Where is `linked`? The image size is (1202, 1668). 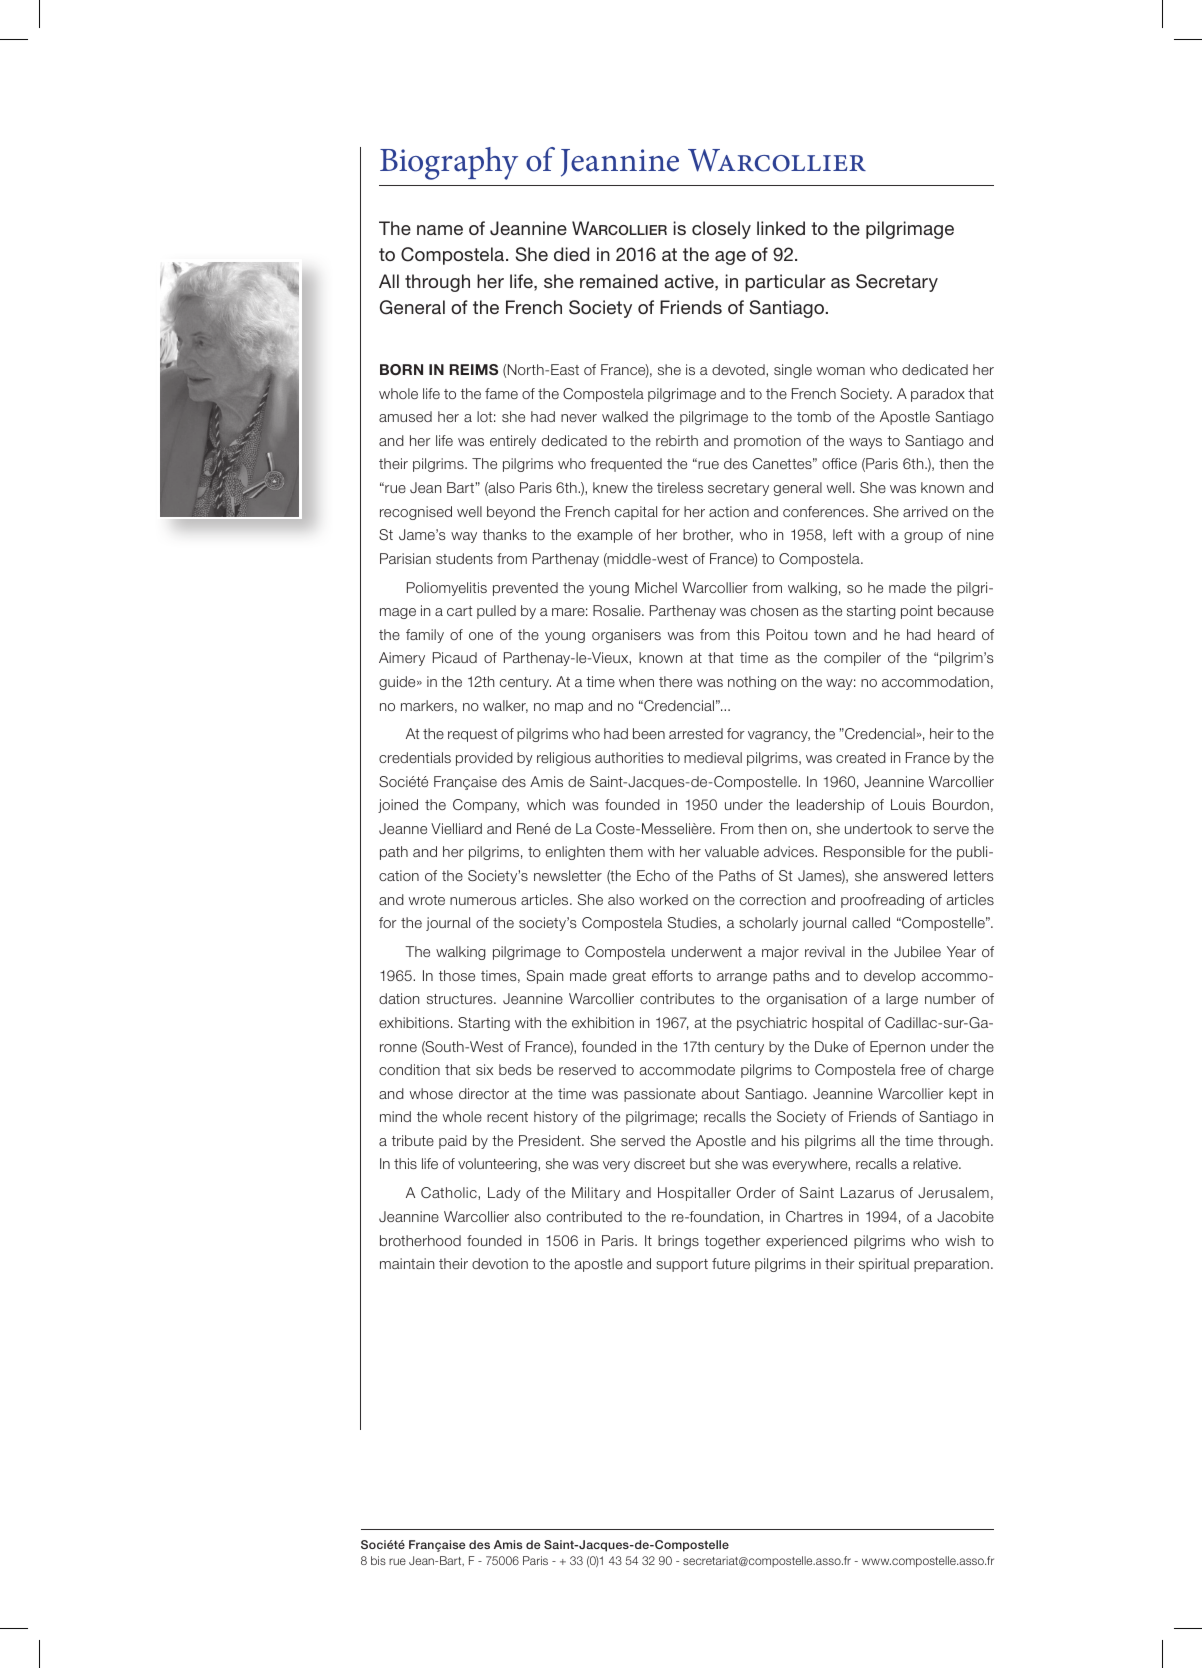
linked is located at coordinates (781, 228).
